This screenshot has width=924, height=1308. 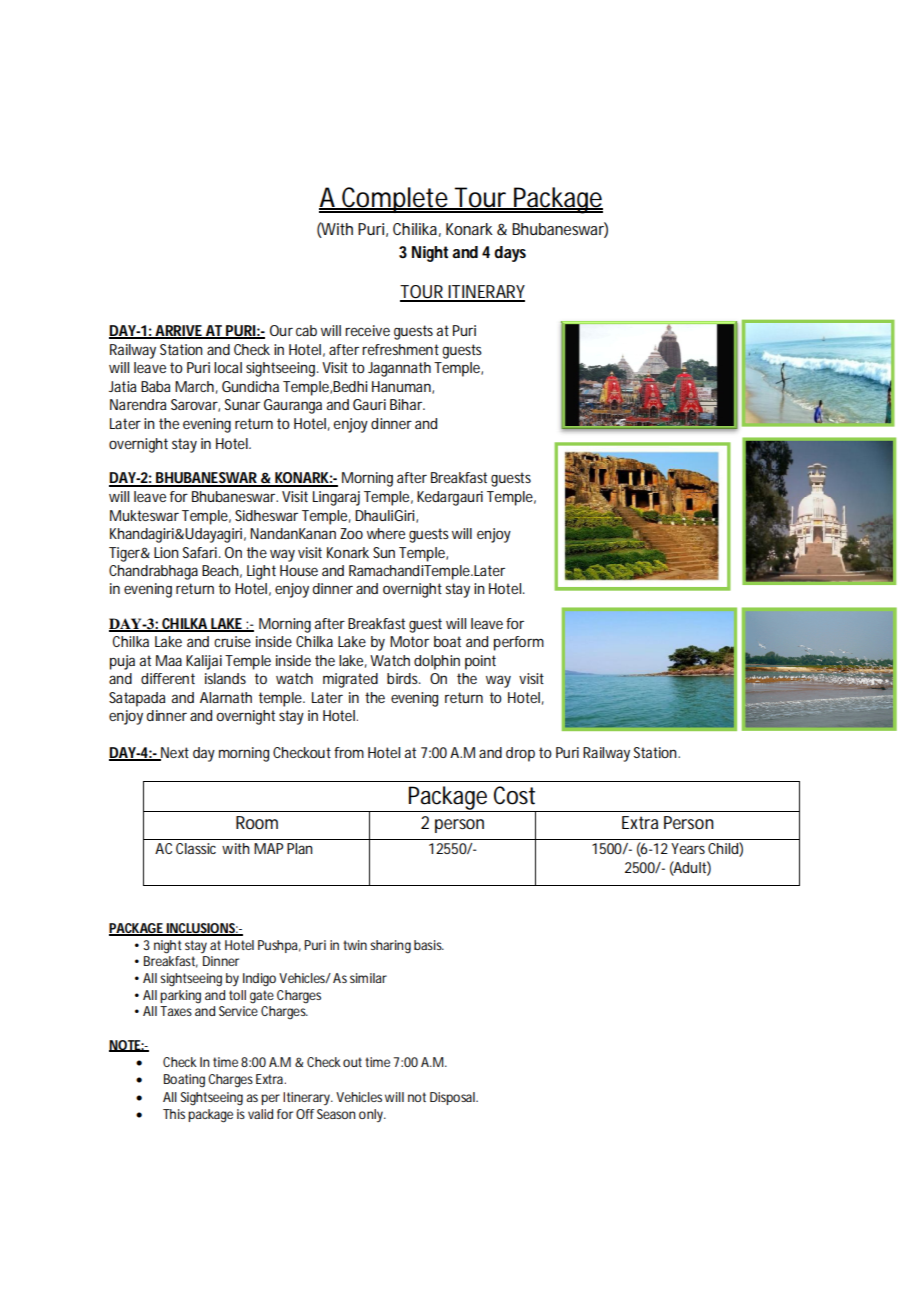 I want to click on receive, so click(x=367, y=330).
